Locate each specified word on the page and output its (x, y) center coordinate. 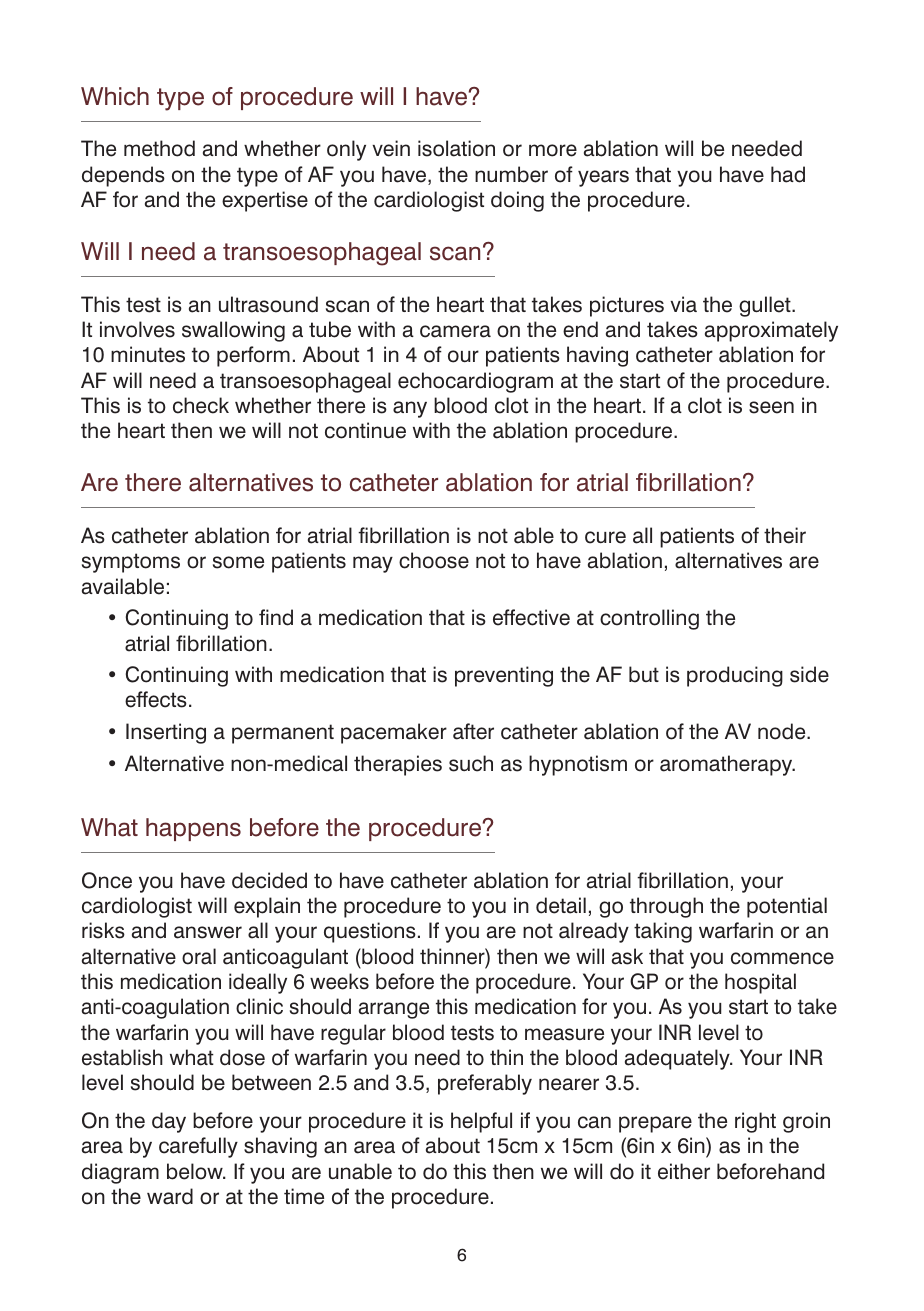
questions (370, 932)
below (196, 1171)
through (666, 907)
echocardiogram (475, 382)
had (788, 174)
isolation (456, 148)
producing (735, 676)
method (159, 148)
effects (156, 699)
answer (208, 932)
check (201, 405)
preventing (504, 676)
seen (771, 407)
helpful (481, 1122)
